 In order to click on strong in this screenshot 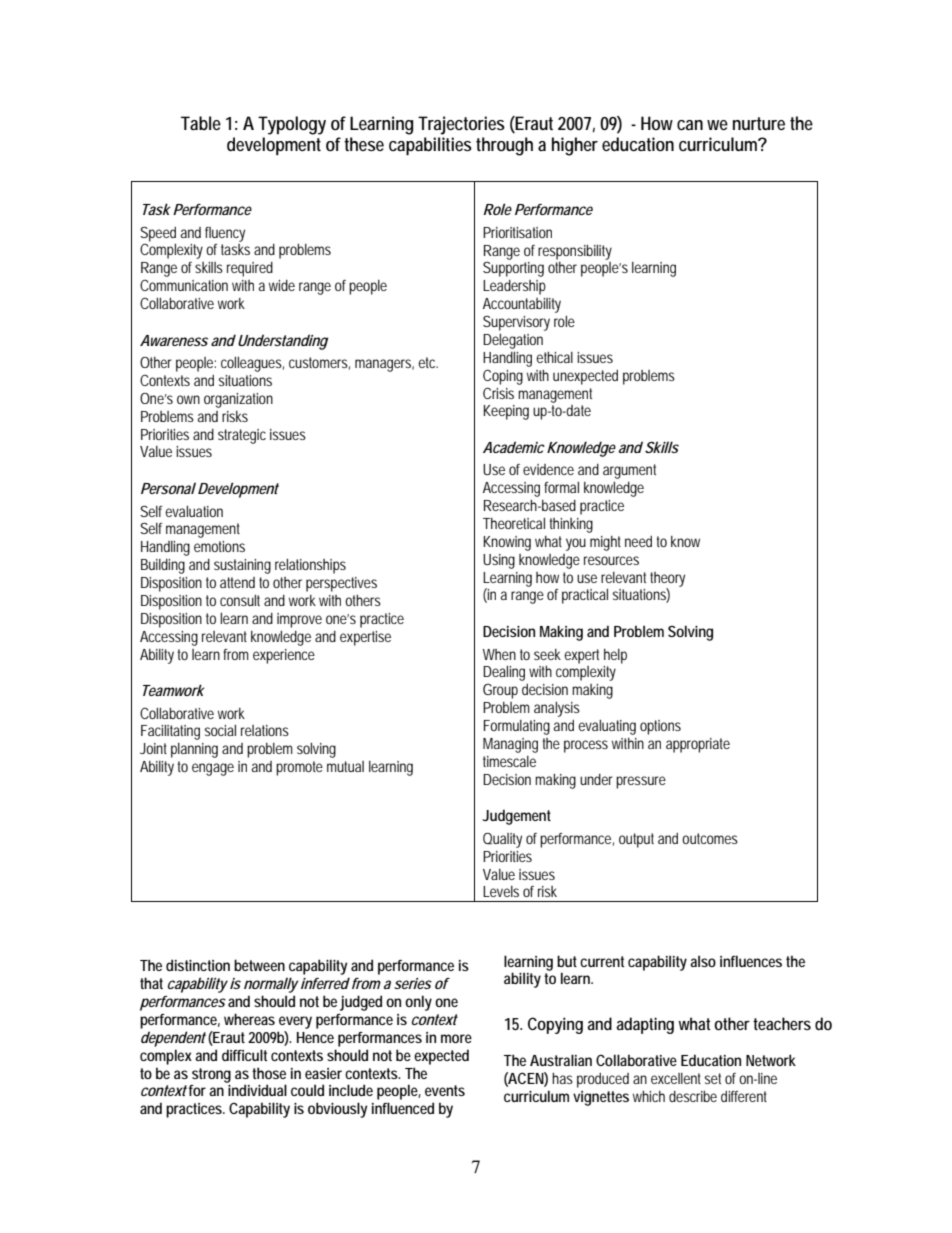, I will do `click(211, 1075)`.
